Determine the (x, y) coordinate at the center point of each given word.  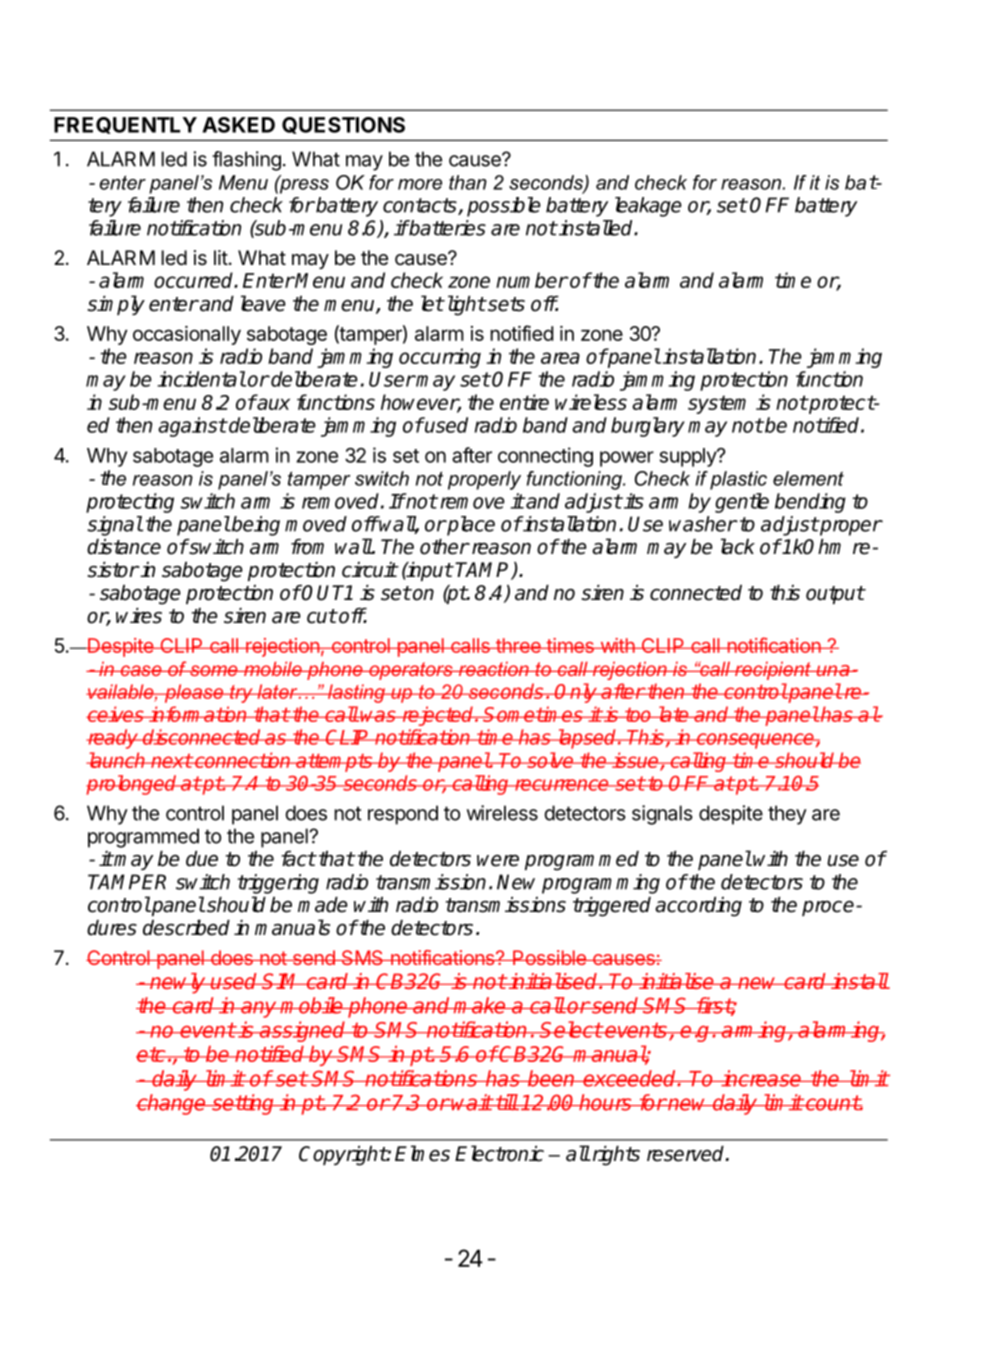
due (202, 859)
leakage (648, 207)
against (192, 427)
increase (762, 1078)
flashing (246, 161)
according (698, 907)
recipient (773, 670)
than (468, 182)
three (518, 645)
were (498, 861)
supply (688, 457)
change (172, 1104)
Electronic (499, 1153)
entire (524, 402)
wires (139, 616)
